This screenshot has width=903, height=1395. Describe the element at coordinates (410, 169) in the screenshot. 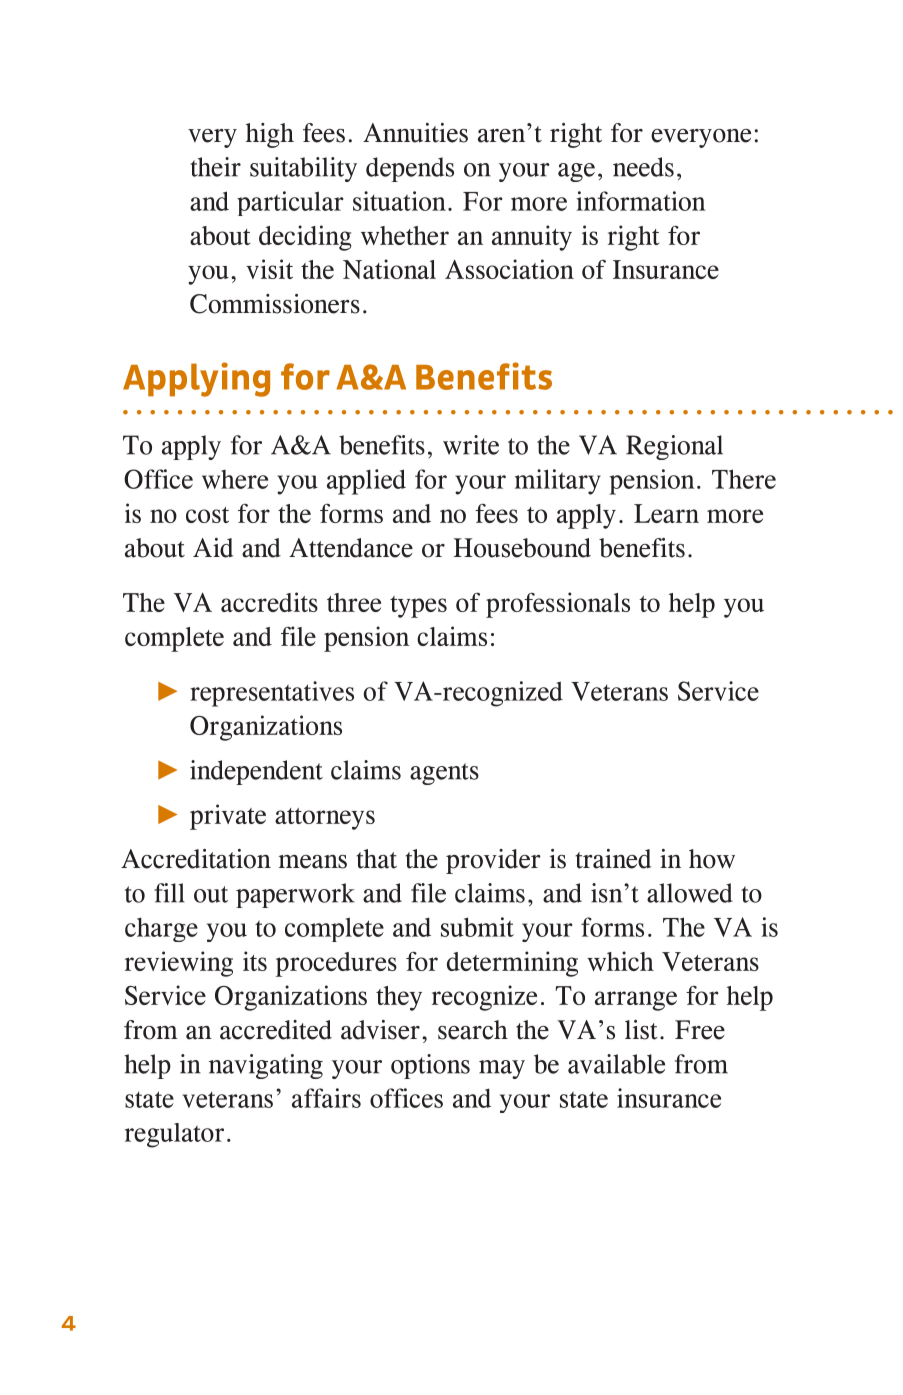

I see `depends` at that location.
